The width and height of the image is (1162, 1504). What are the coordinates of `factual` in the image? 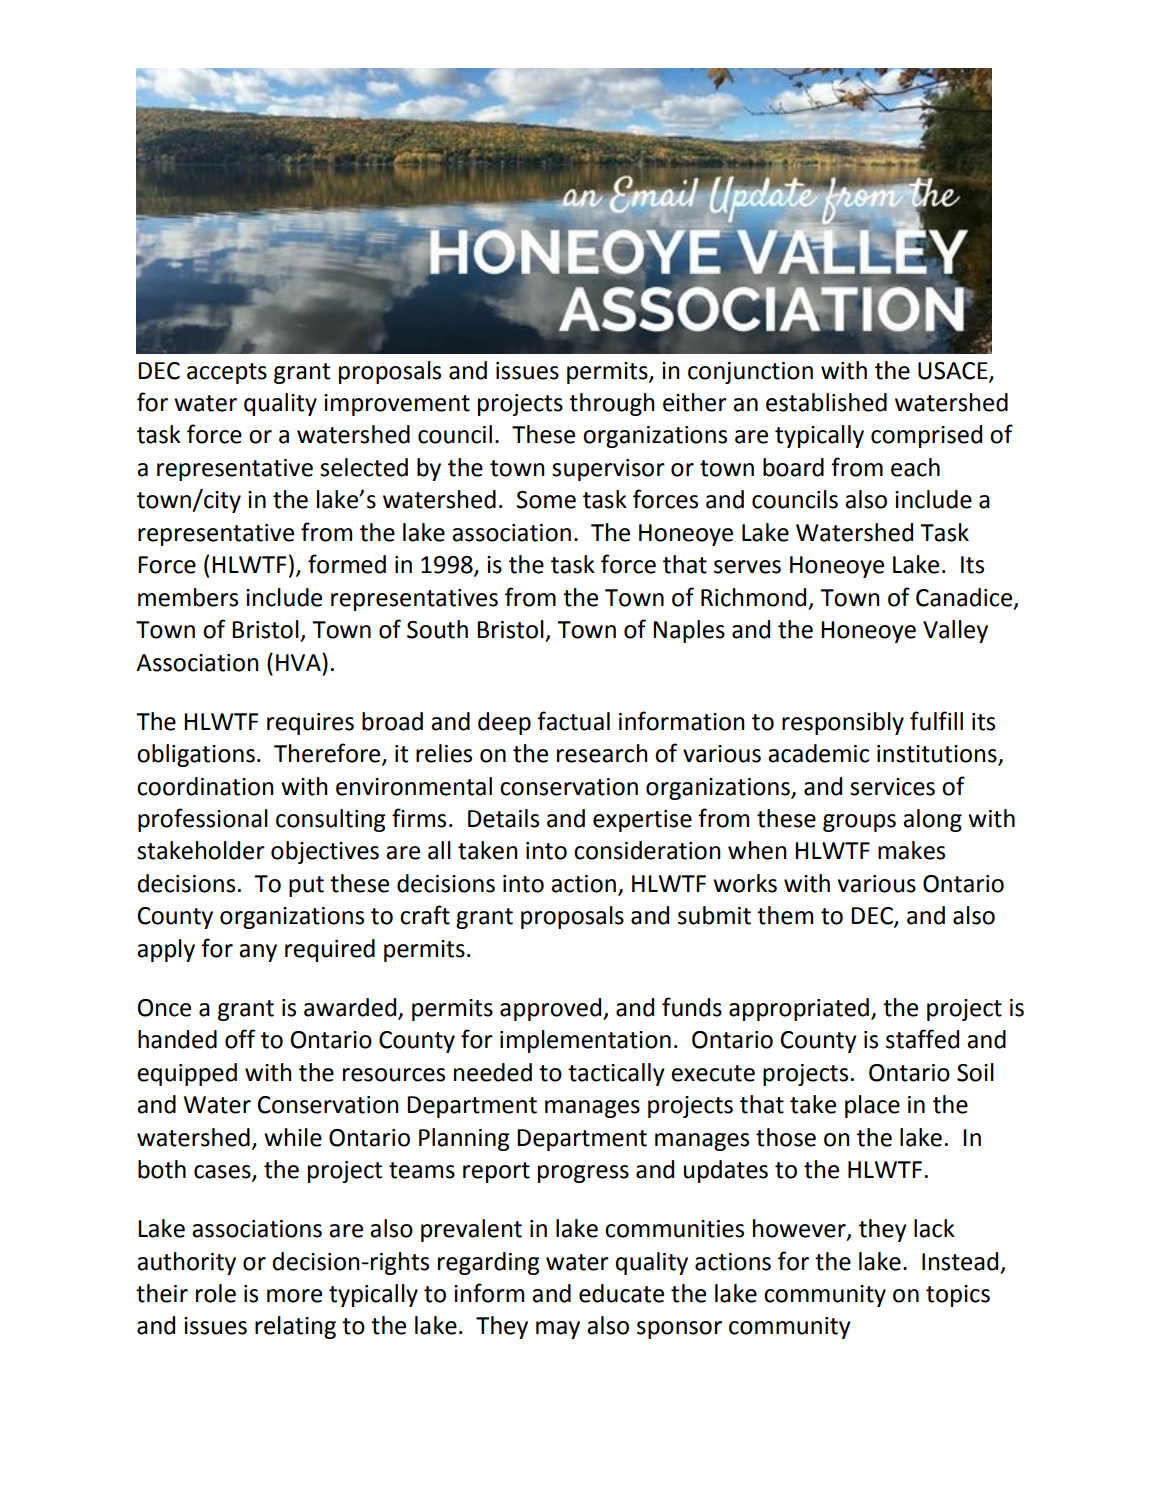 It's located at (573, 721).
